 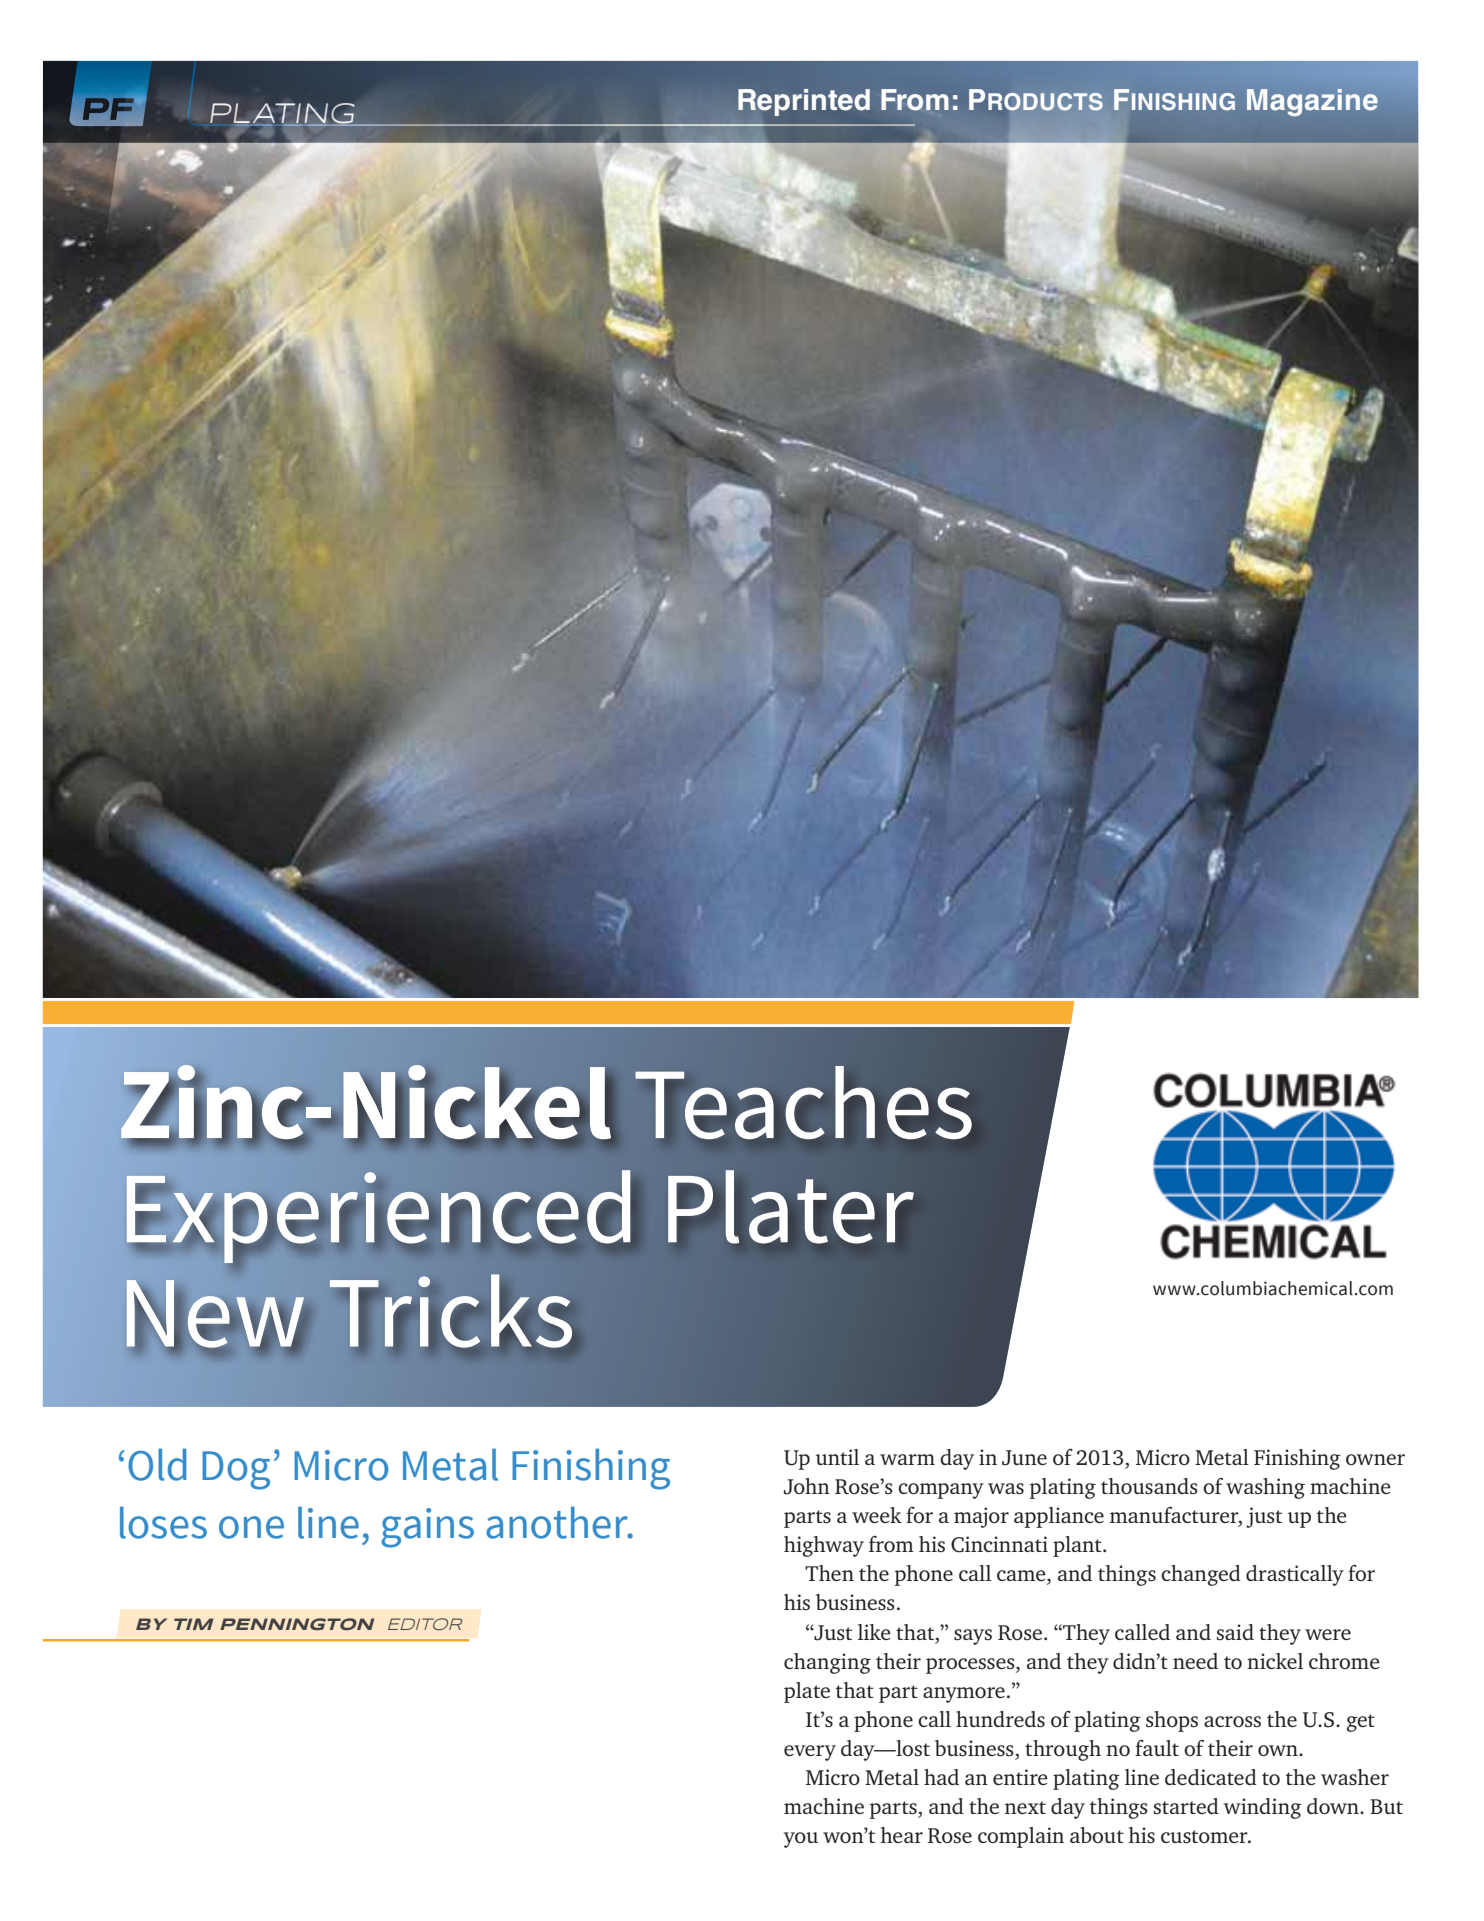 I want to click on gains, so click(x=427, y=1528).
